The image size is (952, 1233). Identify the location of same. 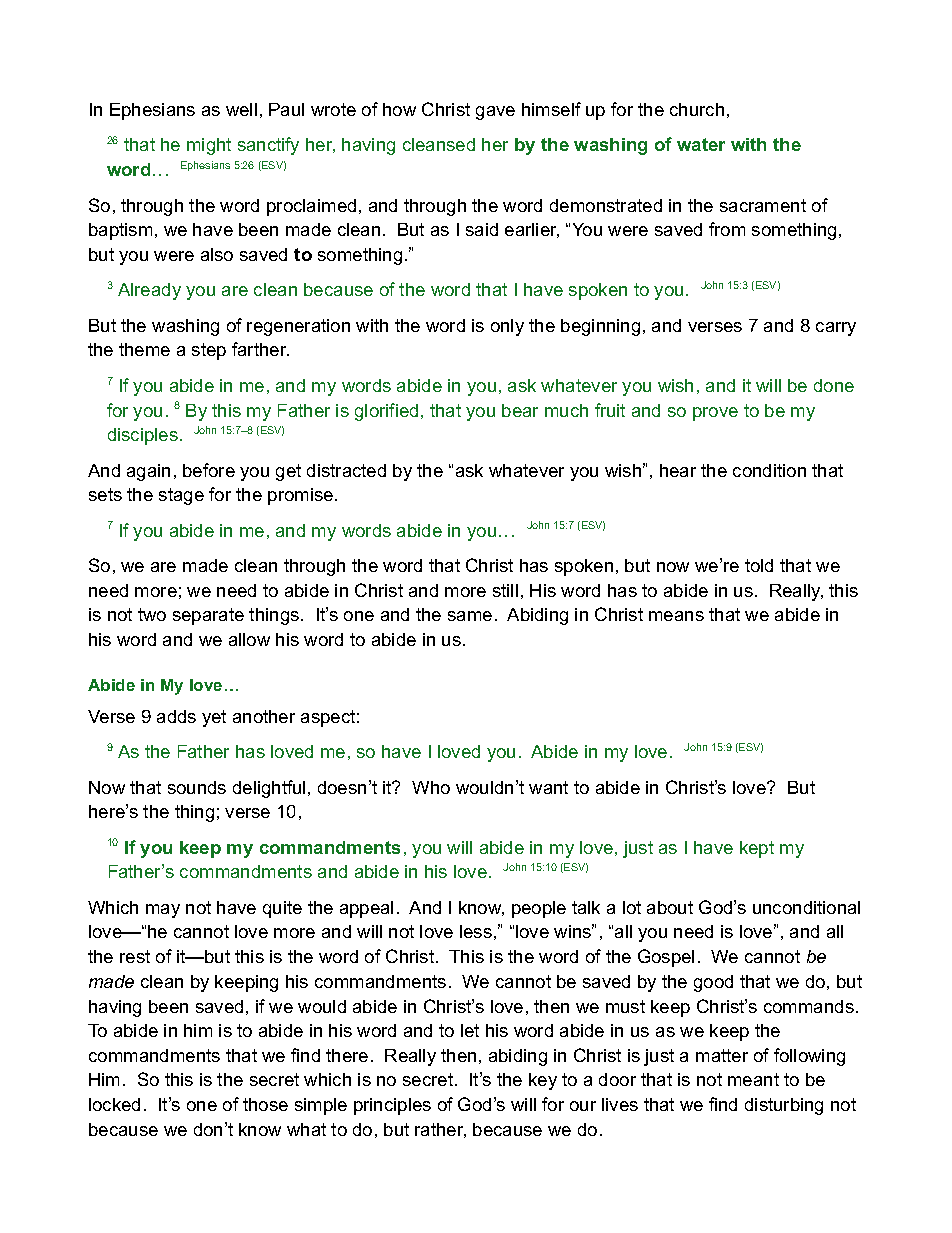
(470, 616).
